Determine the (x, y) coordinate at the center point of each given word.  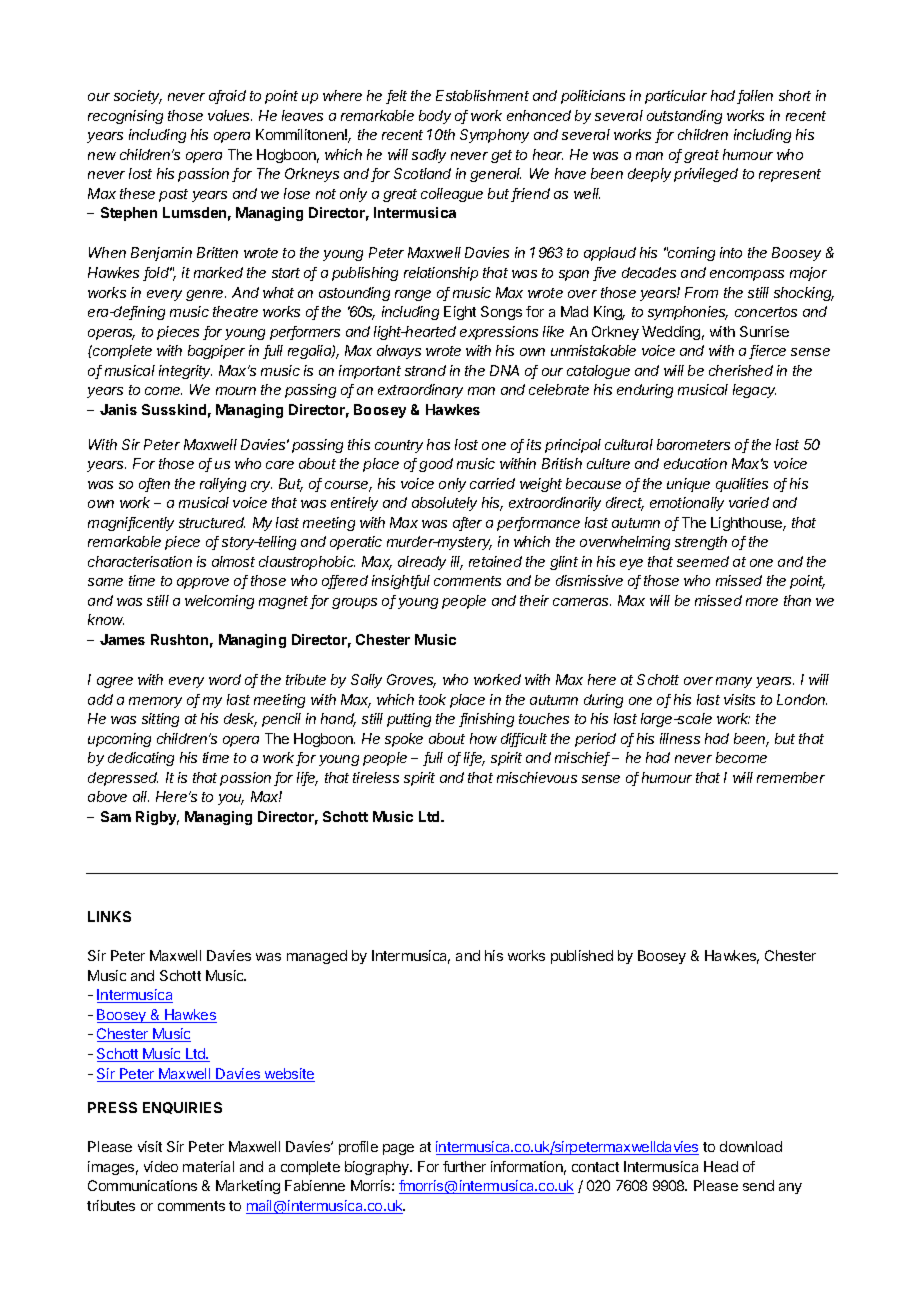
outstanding (684, 117)
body (435, 117)
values (230, 115)
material (208, 1166)
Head (721, 1166)
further (464, 1166)
